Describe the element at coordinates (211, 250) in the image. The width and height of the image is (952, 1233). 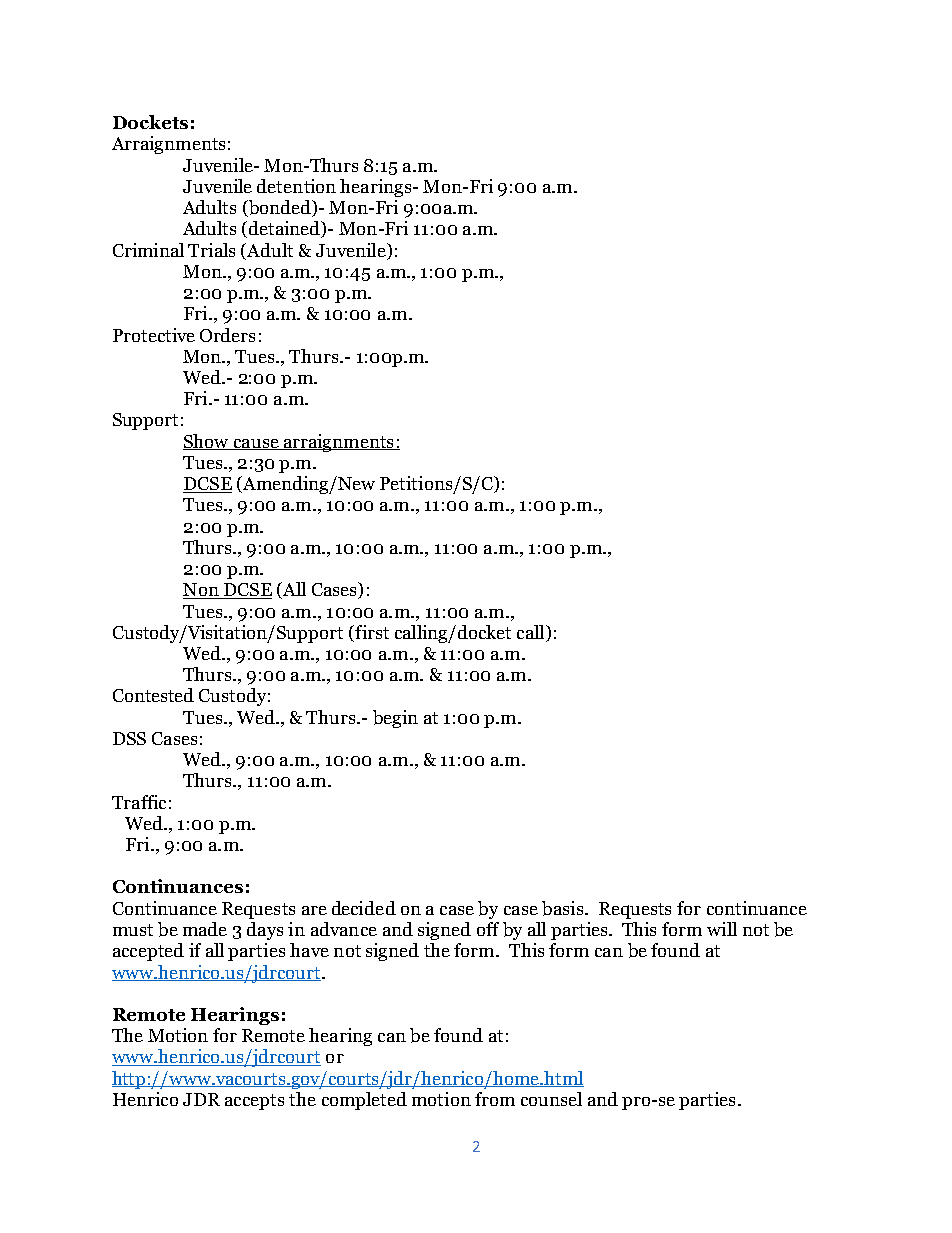
I see `Trials` at that location.
